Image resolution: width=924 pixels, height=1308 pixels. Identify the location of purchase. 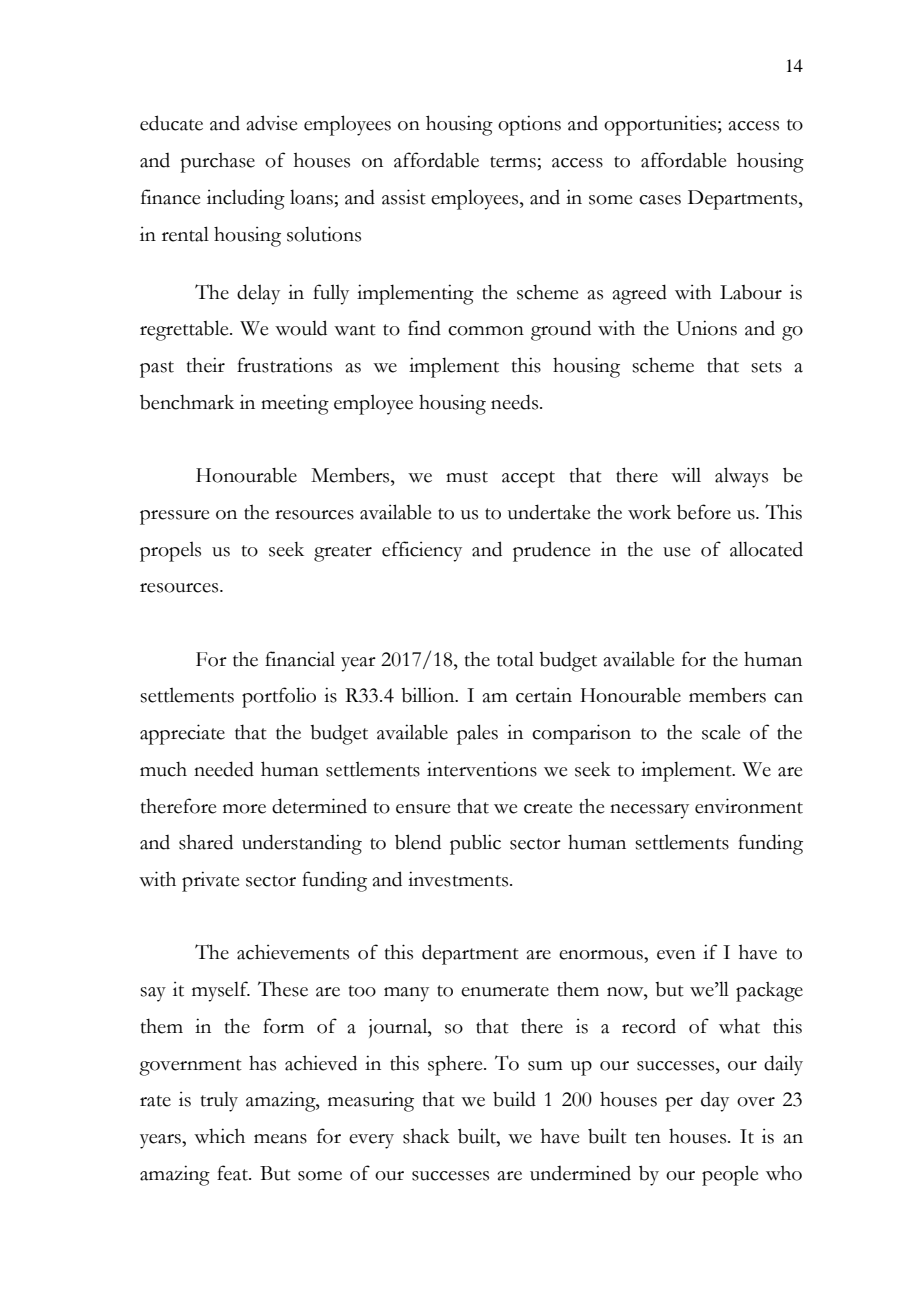
(217, 162).
